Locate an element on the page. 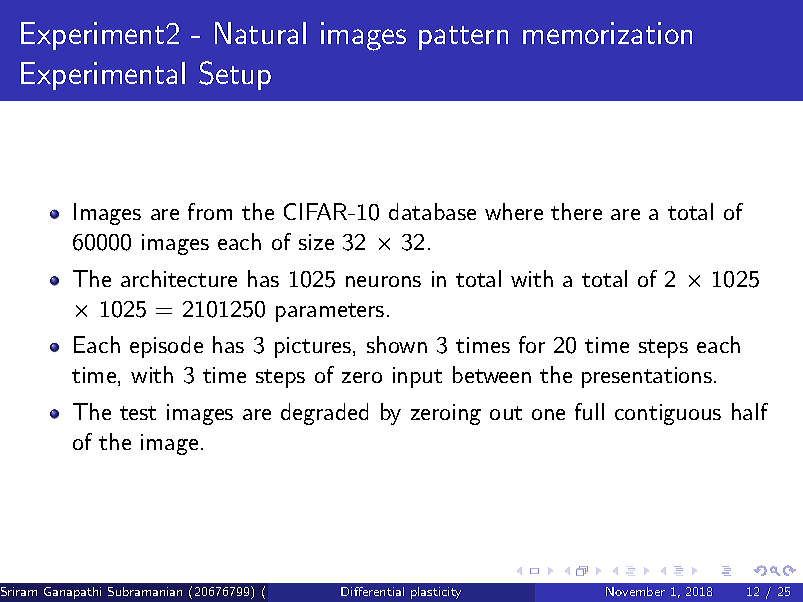 This page has width=803, height=602. Setup is located at coordinates (235, 75).
